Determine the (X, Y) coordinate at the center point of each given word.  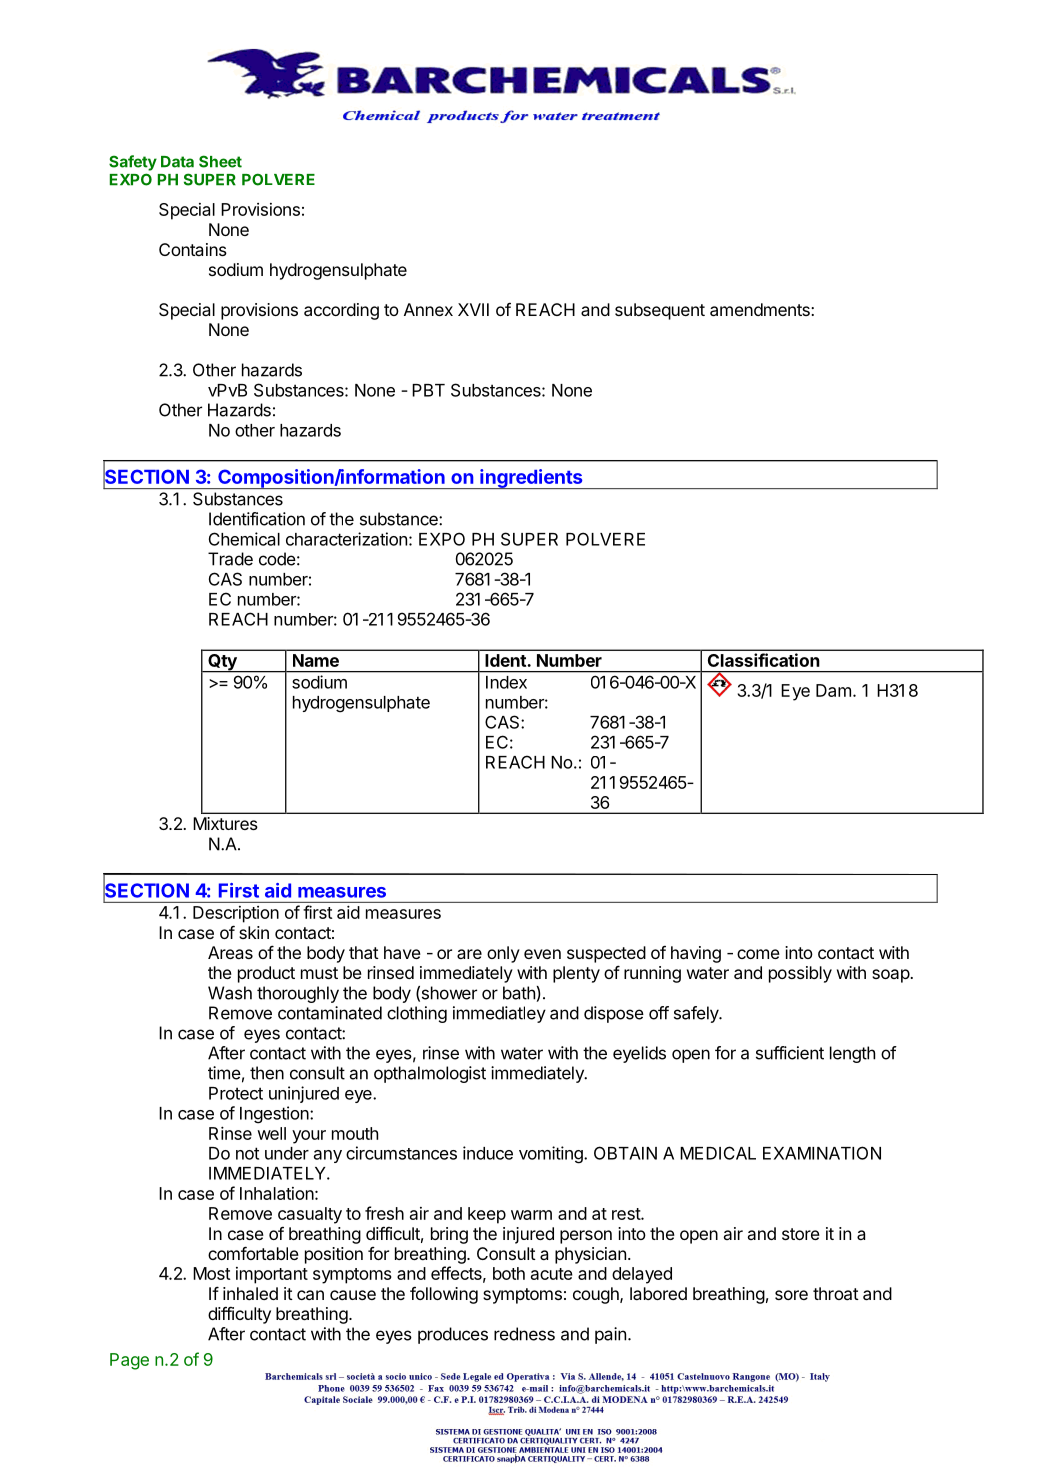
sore (791, 1295)
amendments (761, 309)
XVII (473, 309)
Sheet (220, 161)
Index (506, 682)
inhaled (250, 1293)
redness (524, 1334)
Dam (833, 690)
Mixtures (225, 823)
